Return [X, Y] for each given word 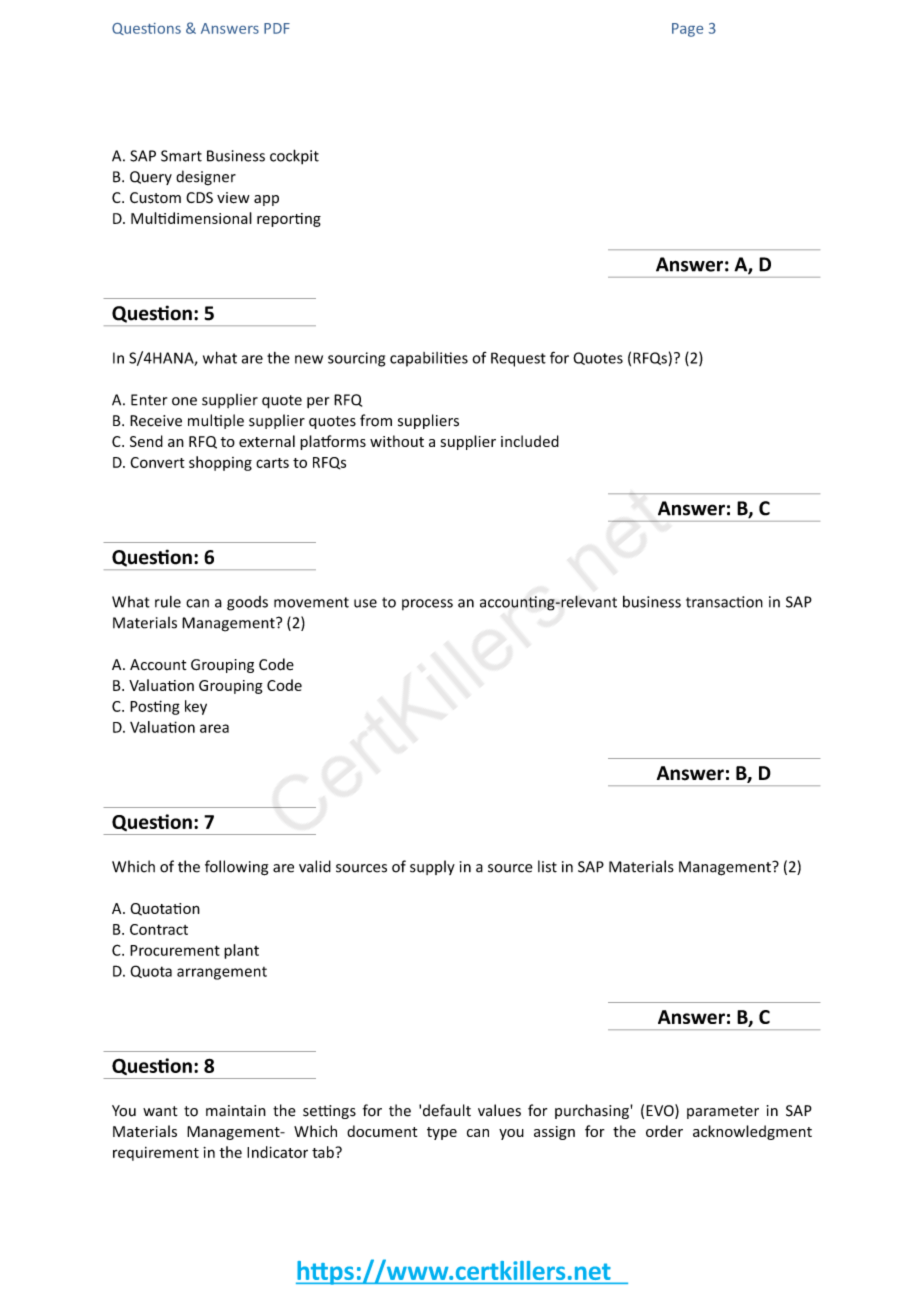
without [397, 441]
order [664, 1131]
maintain [236, 1111]
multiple [216, 421]
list [547, 866]
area [214, 728]
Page [687, 30]
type [442, 1133]
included [530, 441]
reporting [289, 220]
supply [432, 867]
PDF [277, 28]
